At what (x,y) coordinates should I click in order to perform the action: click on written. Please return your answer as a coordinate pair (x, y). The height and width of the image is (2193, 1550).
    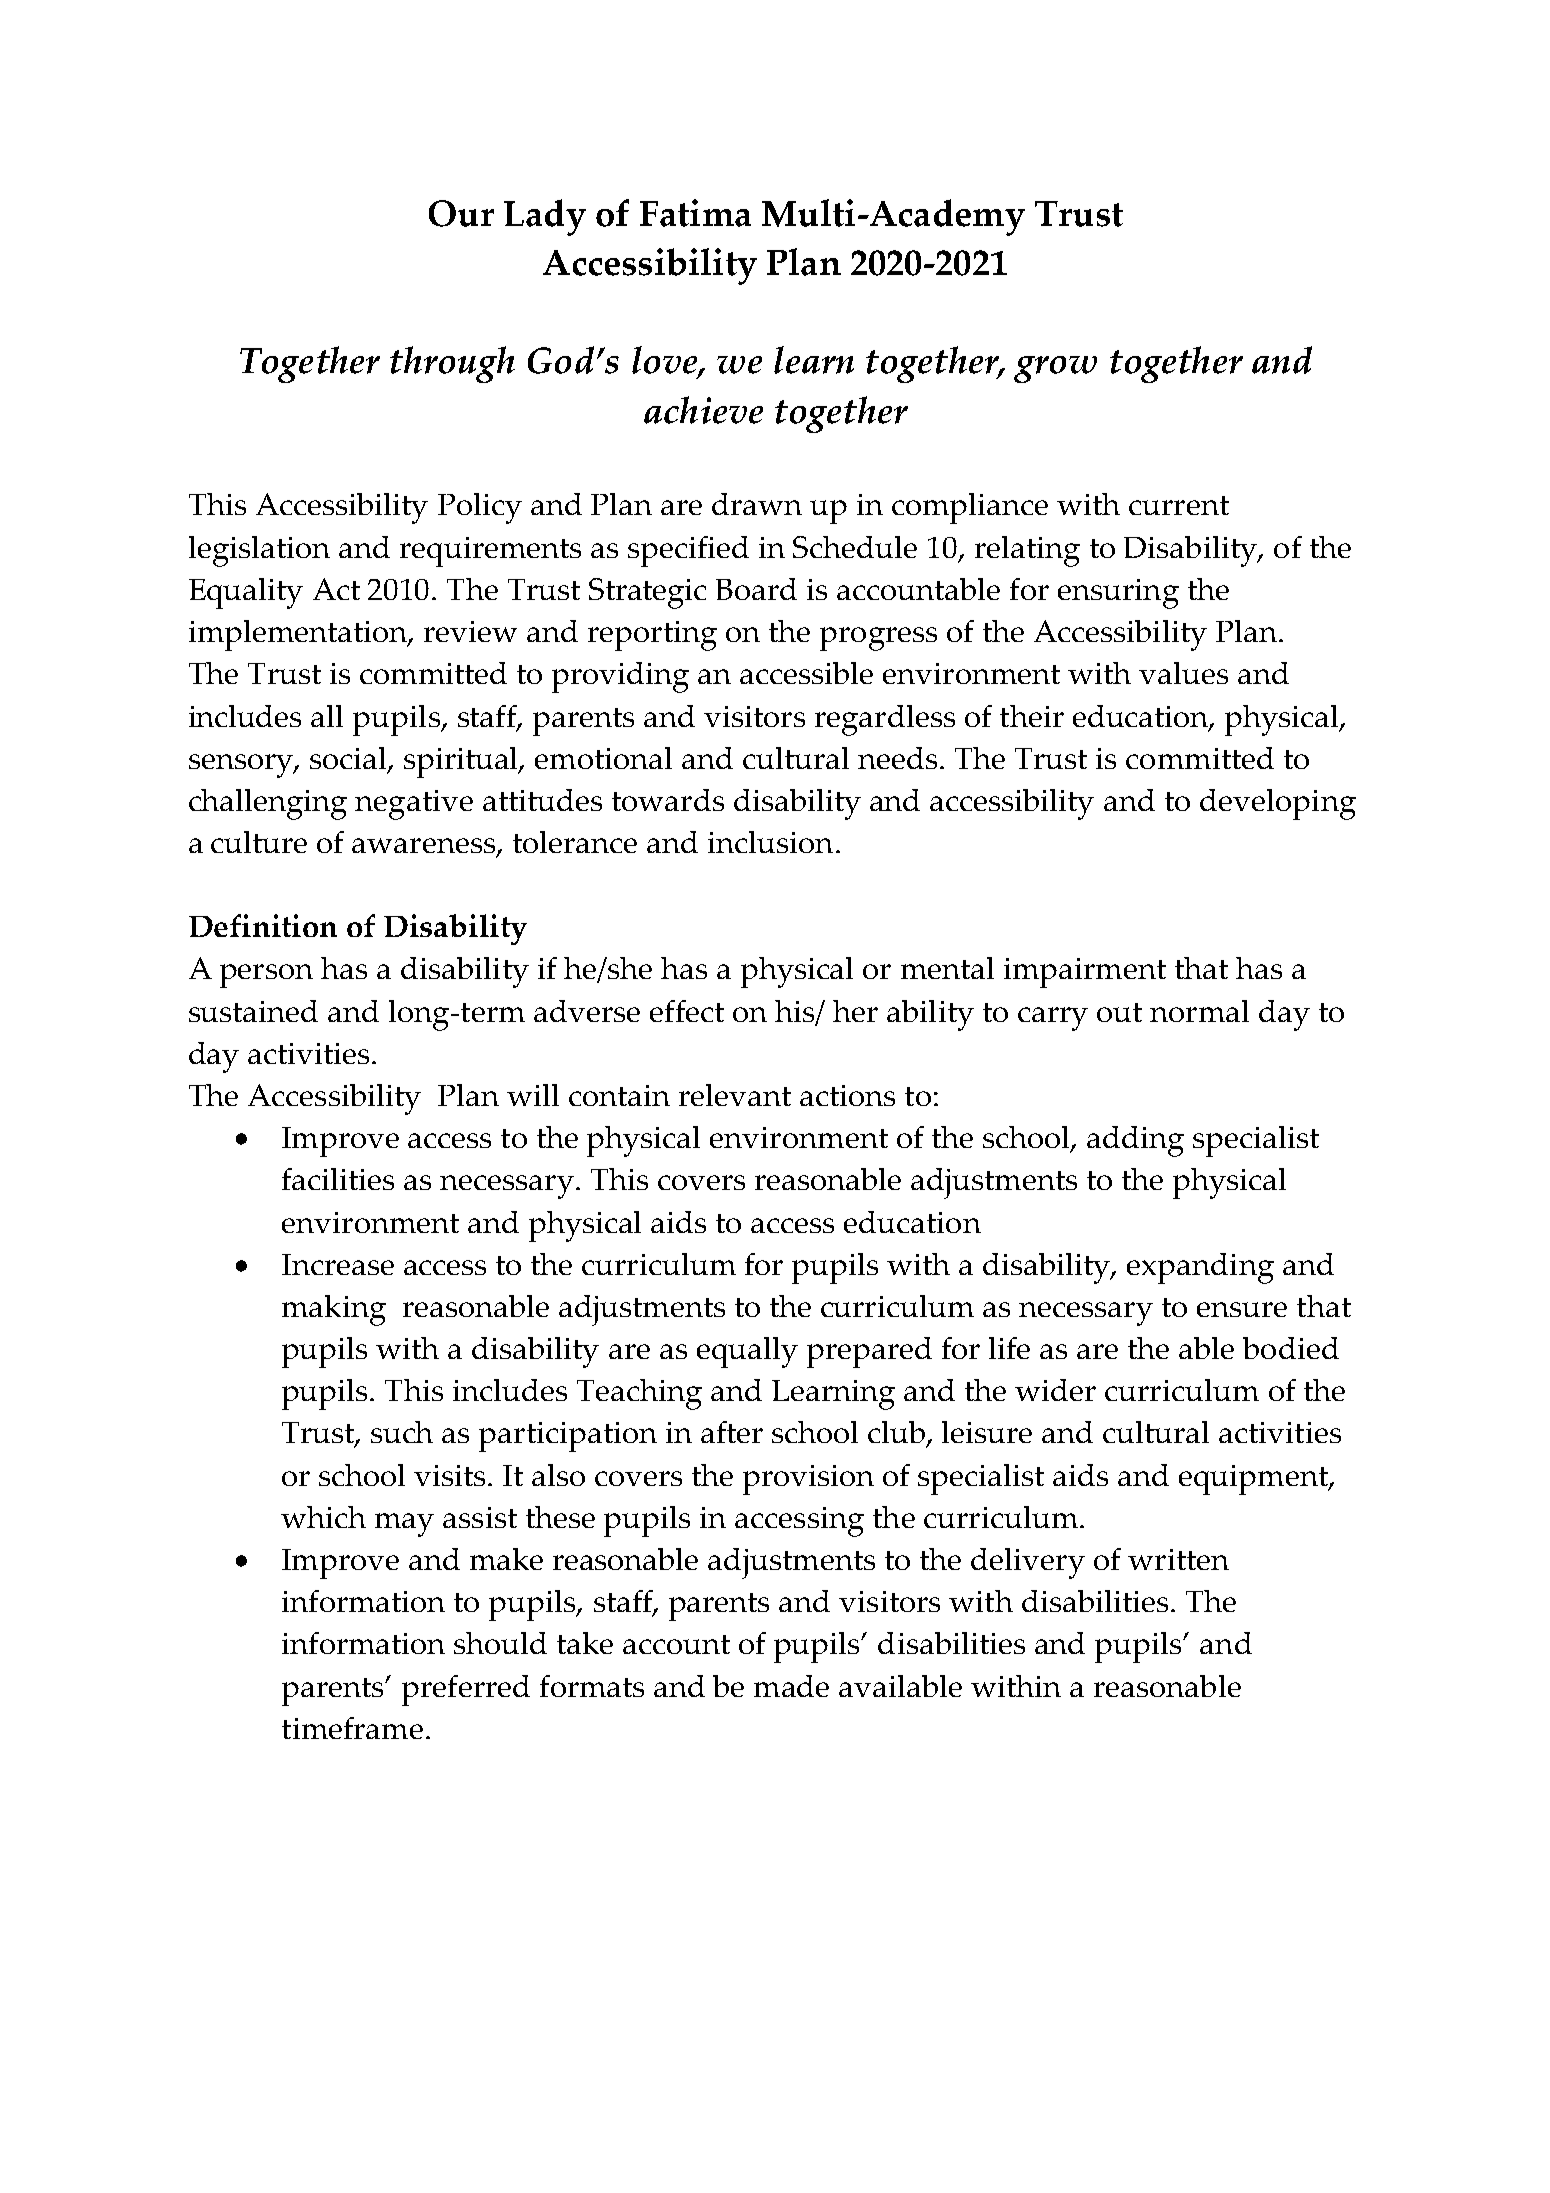
    Looking at the image, I should click on (1178, 1559).
